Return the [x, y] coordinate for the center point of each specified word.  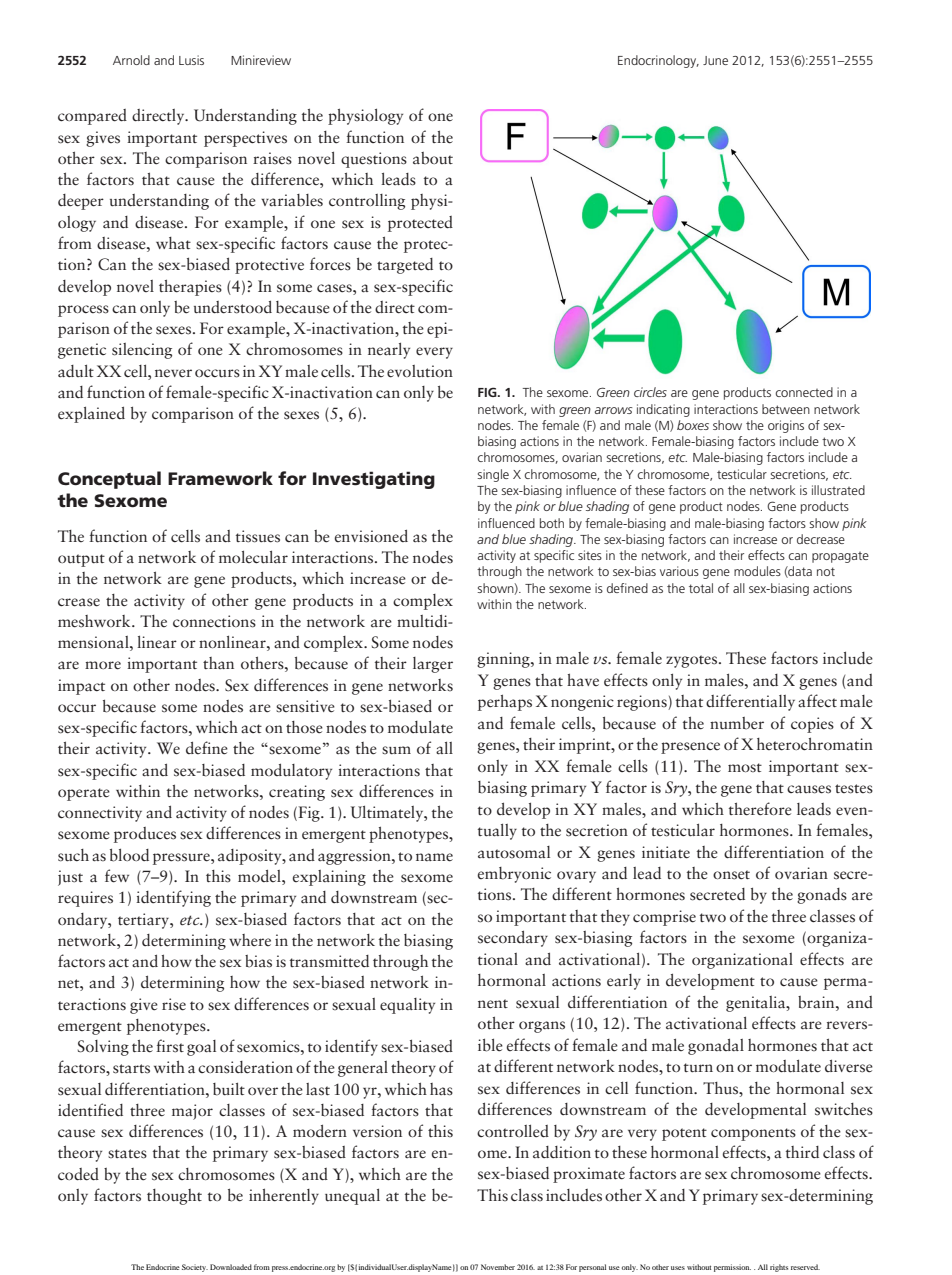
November [498, 1267]
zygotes [691, 661]
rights [779, 1268]
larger [433, 665]
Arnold [131, 60]
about [433, 158]
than [218, 663]
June [715, 60]
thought [174, 1197]
